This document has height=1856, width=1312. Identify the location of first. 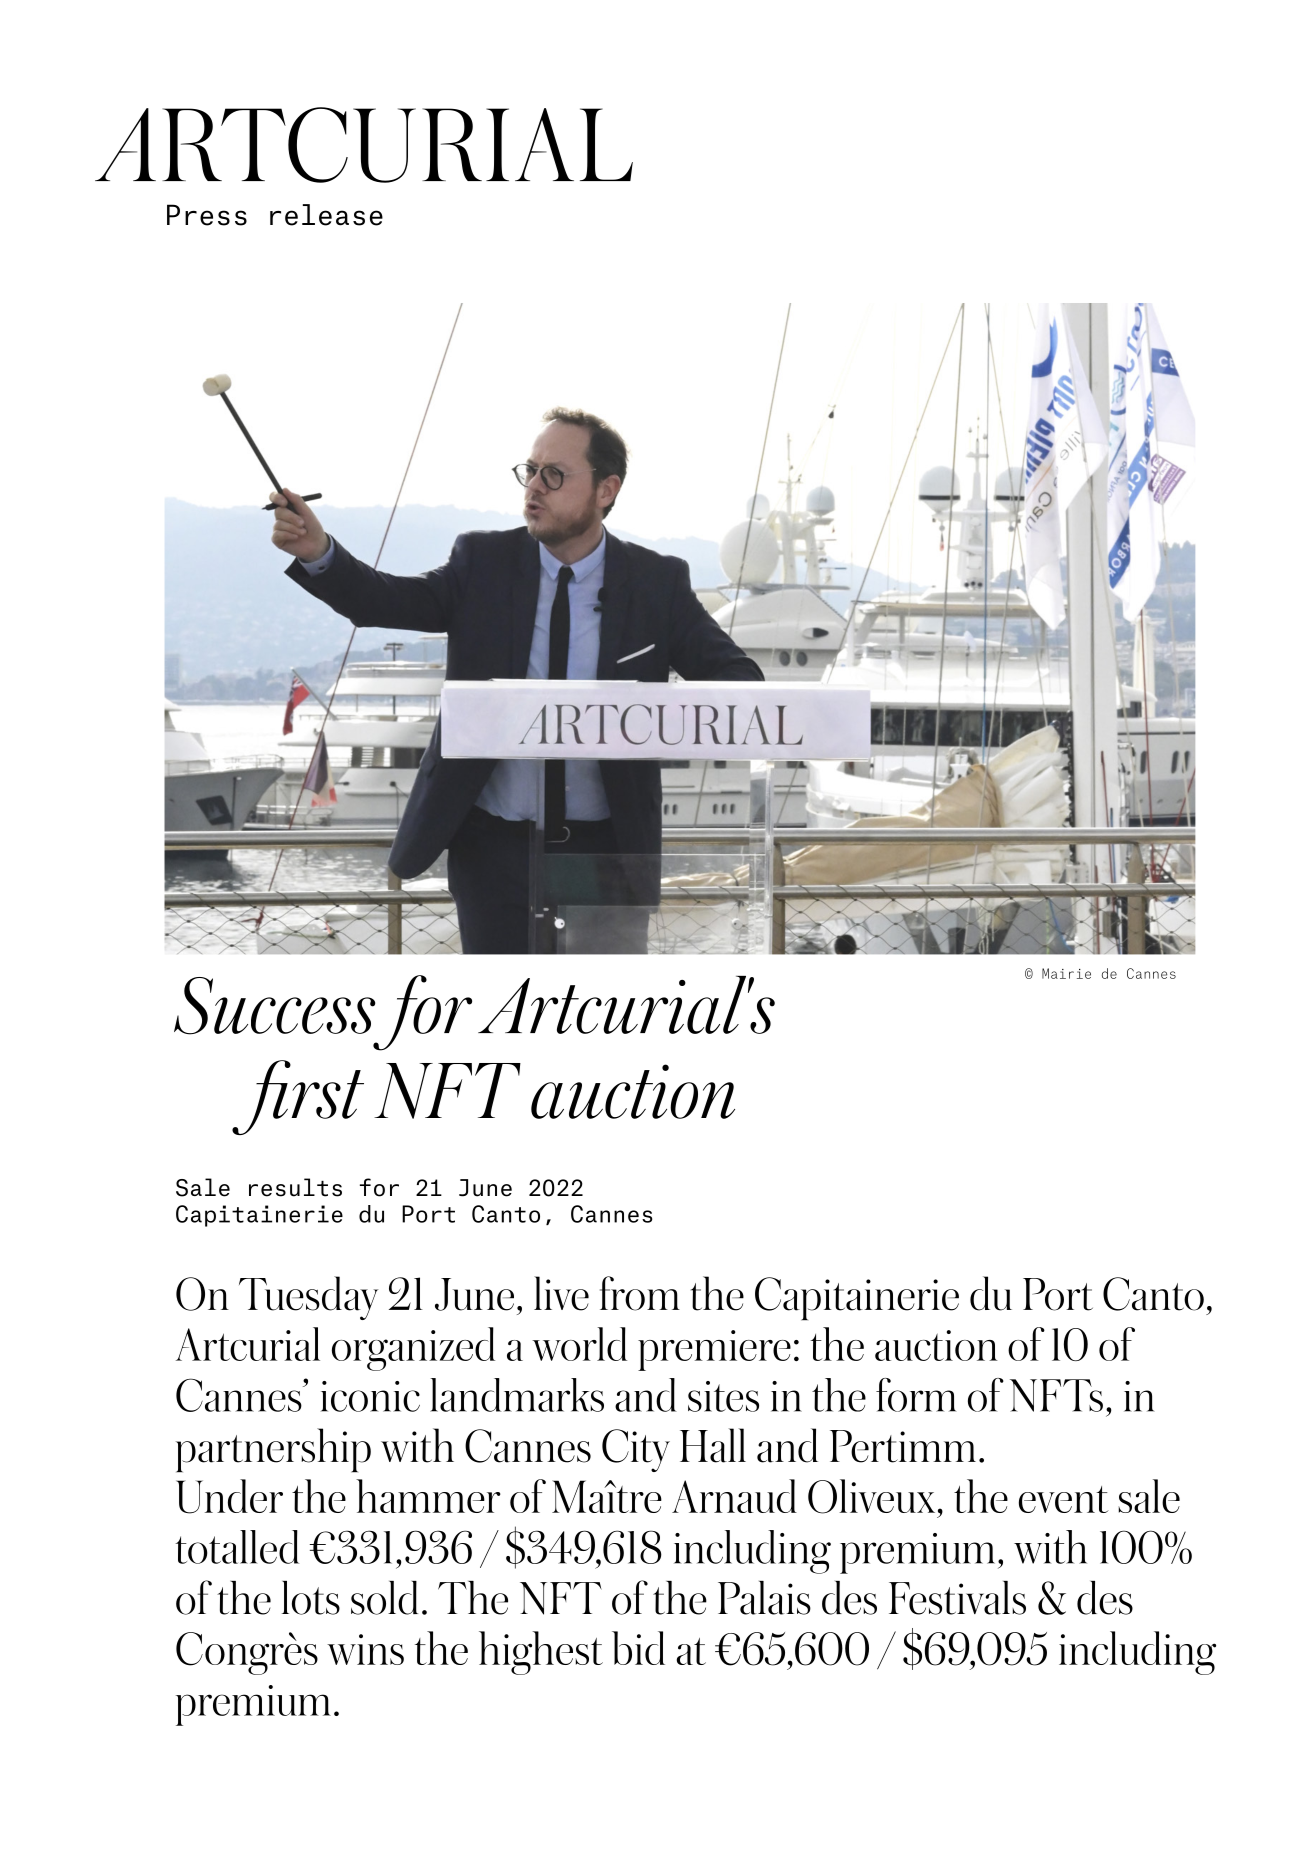
(298, 1097).
